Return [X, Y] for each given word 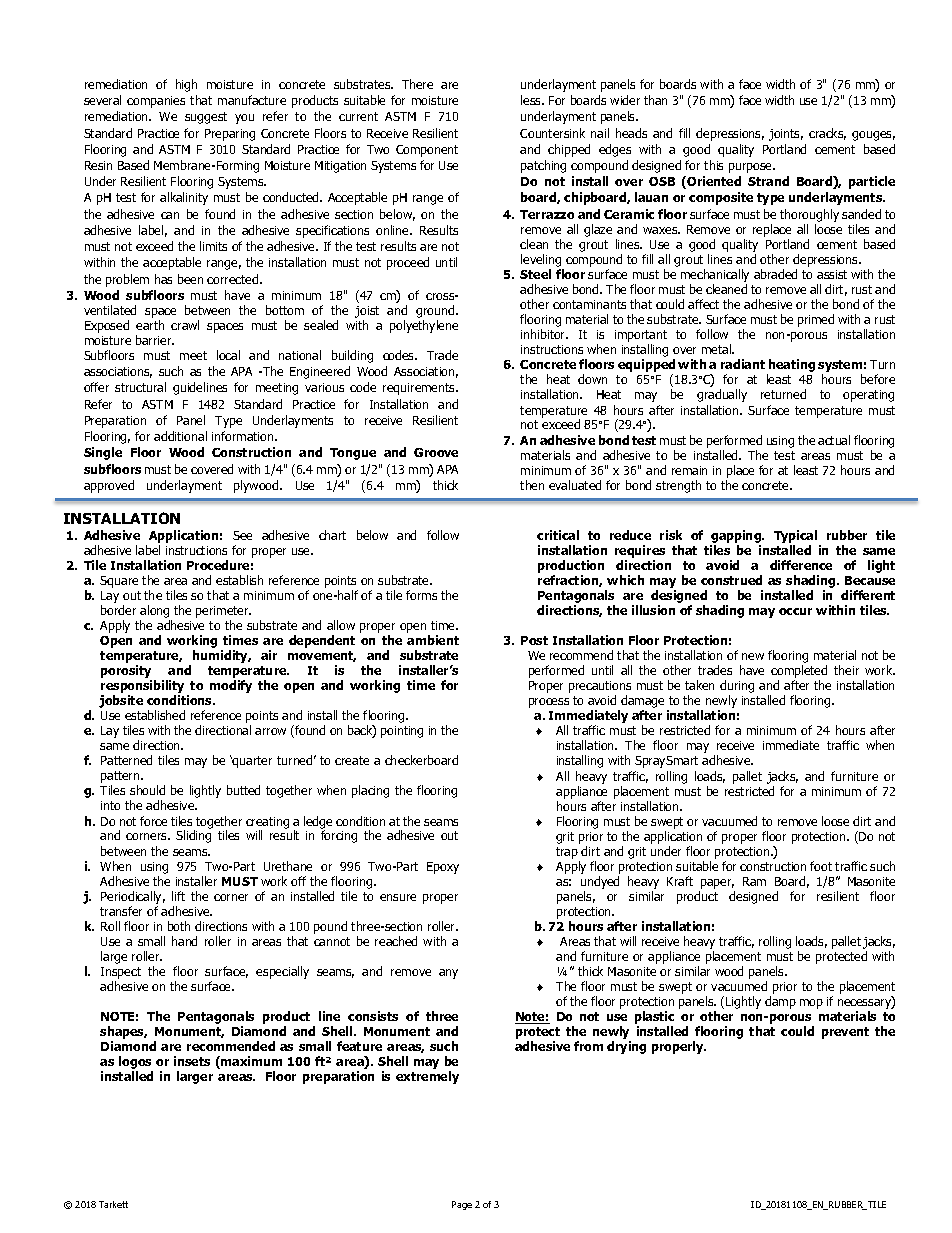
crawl [185, 325]
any [448, 974]
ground [436, 311]
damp [780, 1002]
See [242, 535]
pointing [402, 732]
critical [558, 535]
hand [184, 941]
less [532, 100]
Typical [795, 536]
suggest [206, 118]
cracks [827, 134]
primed [816, 320]
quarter [251, 762]
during [737, 688]
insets [192, 1061]
